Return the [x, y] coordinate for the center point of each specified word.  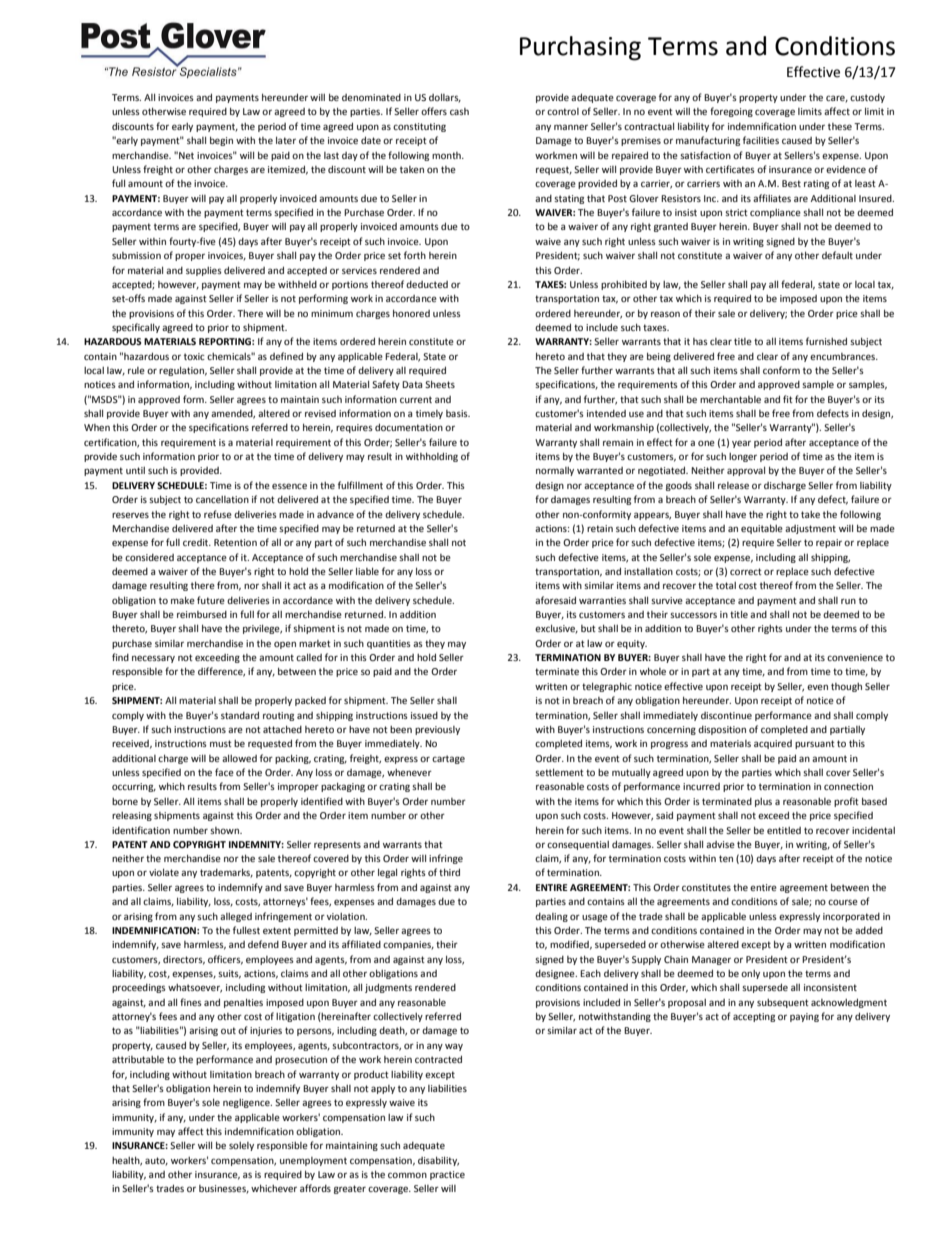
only [750, 974]
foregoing [731, 112]
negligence [247, 1103]
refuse [218, 514]
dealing [551, 917]
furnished [826, 341]
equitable [762, 529]
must [221, 743]
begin [221, 141]
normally [555, 471]
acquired [773, 744]
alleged [236, 917]
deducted [427, 284]
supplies [204, 271]
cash [459, 111]
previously [437, 730]
